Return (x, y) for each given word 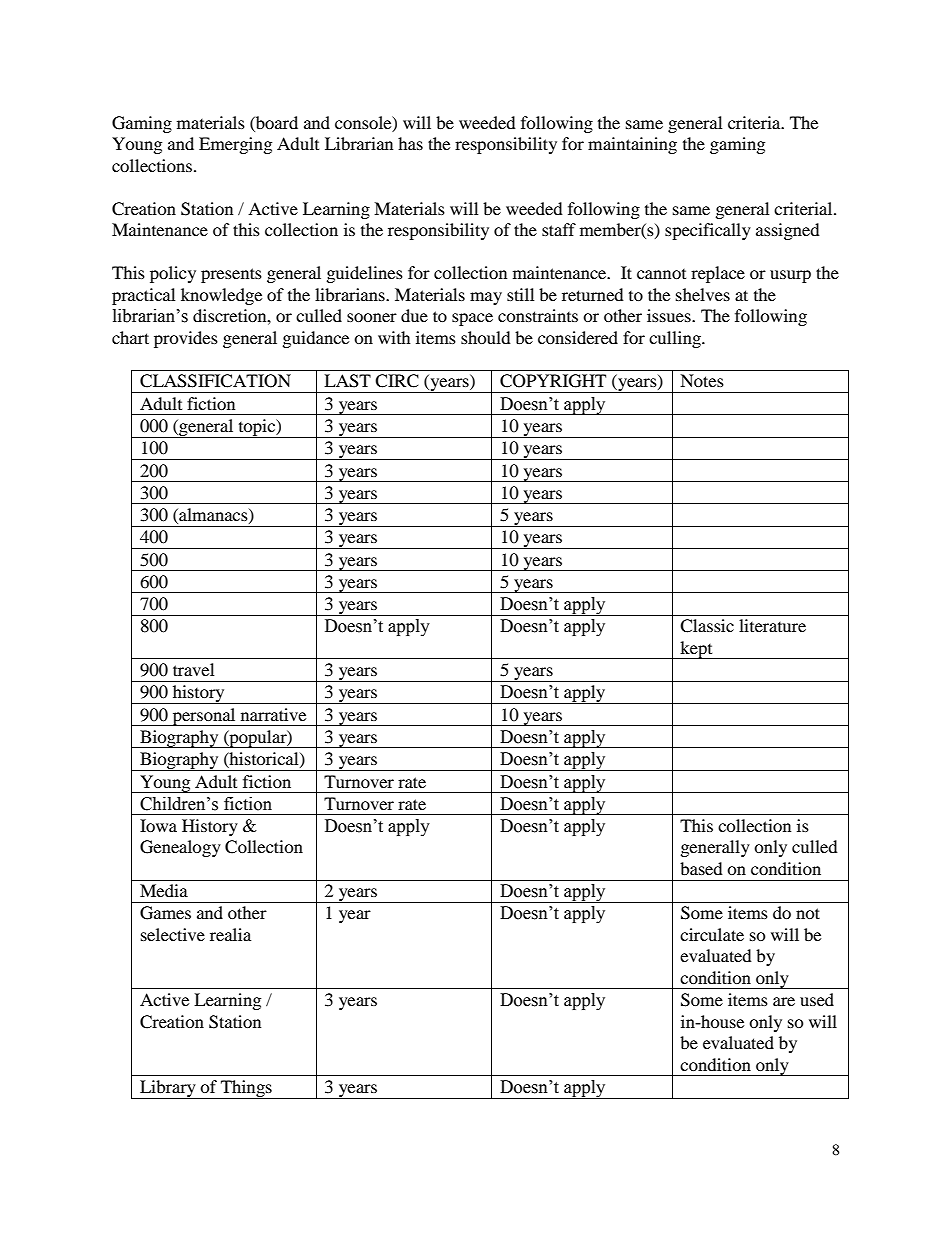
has (410, 143)
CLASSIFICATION (215, 381)
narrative (273, 714)
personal (204, 717)
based (701, 868)
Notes (702, 380)
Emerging (235, 145)
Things (246, 1089)
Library (168, 1089)
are (784, 1001)
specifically (708, 231)
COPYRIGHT (553, 381)
